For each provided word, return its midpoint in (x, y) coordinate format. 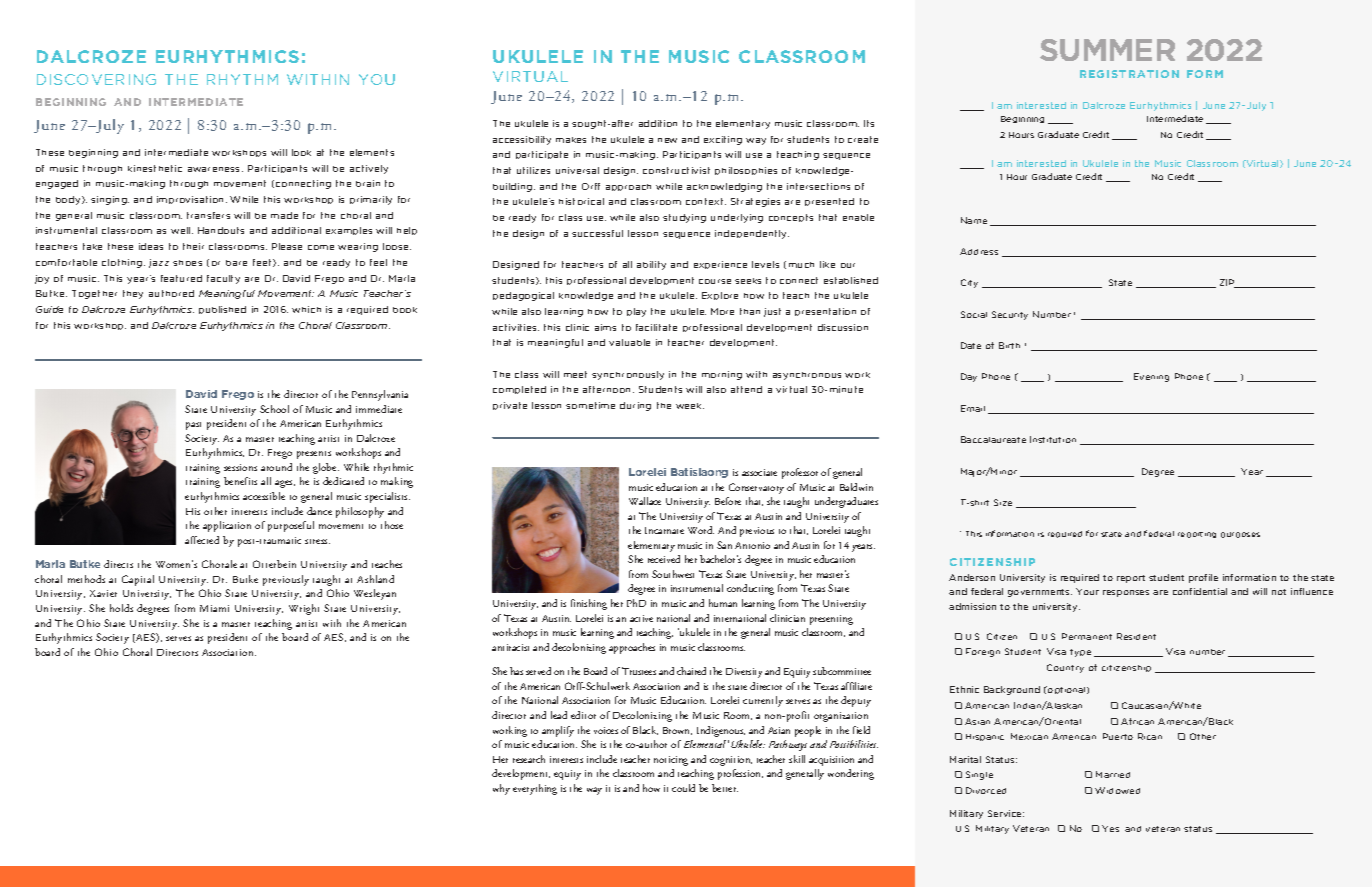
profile (1203, 578)
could (683, 788)
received (664, 559)
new (667, 140)
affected (202, 540)
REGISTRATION (1129, 74)
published (222, 310)
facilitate (656, 327)
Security (1010, 315)
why (501, 789)
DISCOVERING (96, 79)
